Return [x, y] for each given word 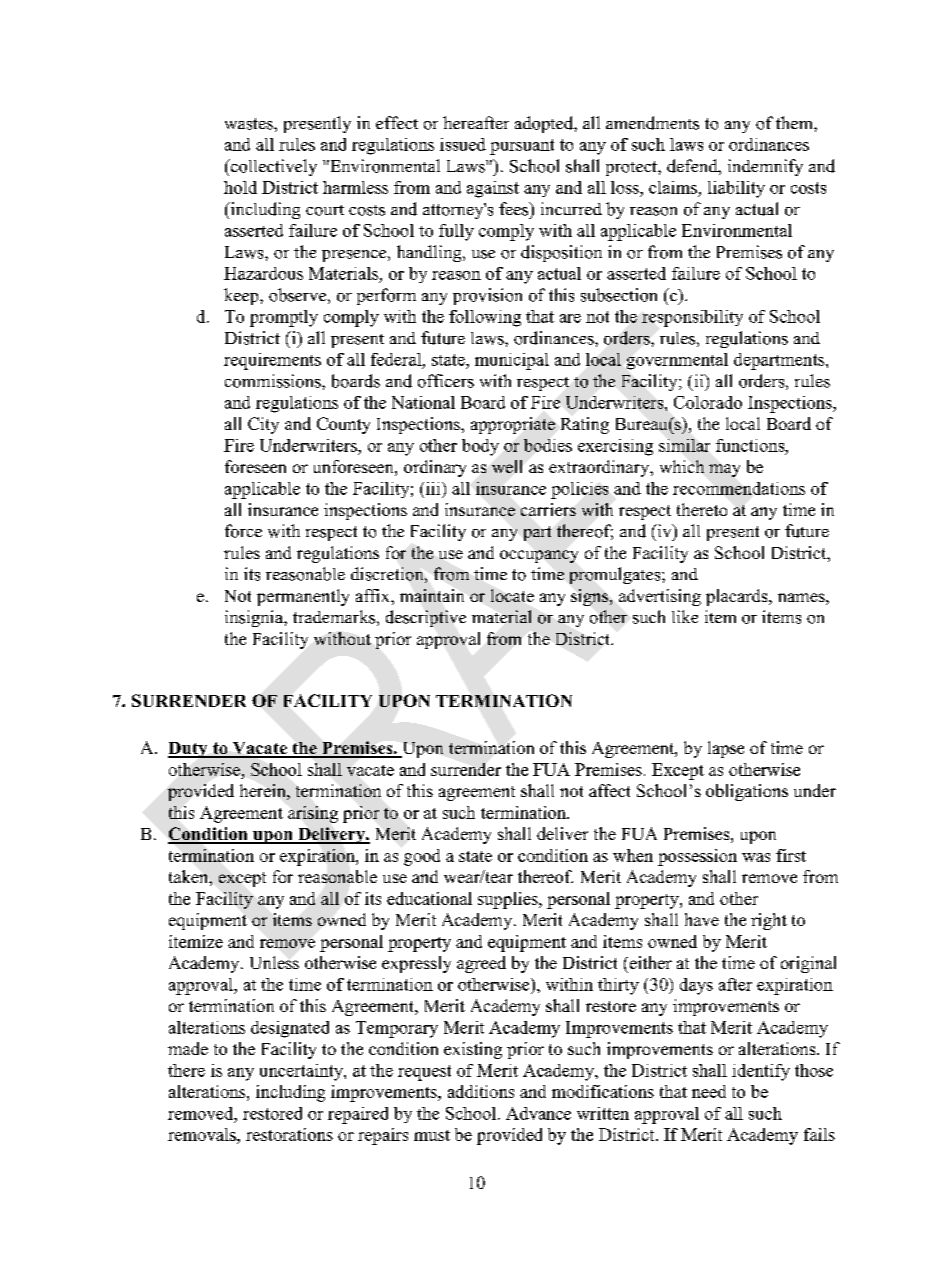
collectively [273, 167]
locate [512, 595]
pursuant [522, 147]
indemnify [765, 167]
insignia [255, 618]
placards [738, 597]
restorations [289, 1134]
